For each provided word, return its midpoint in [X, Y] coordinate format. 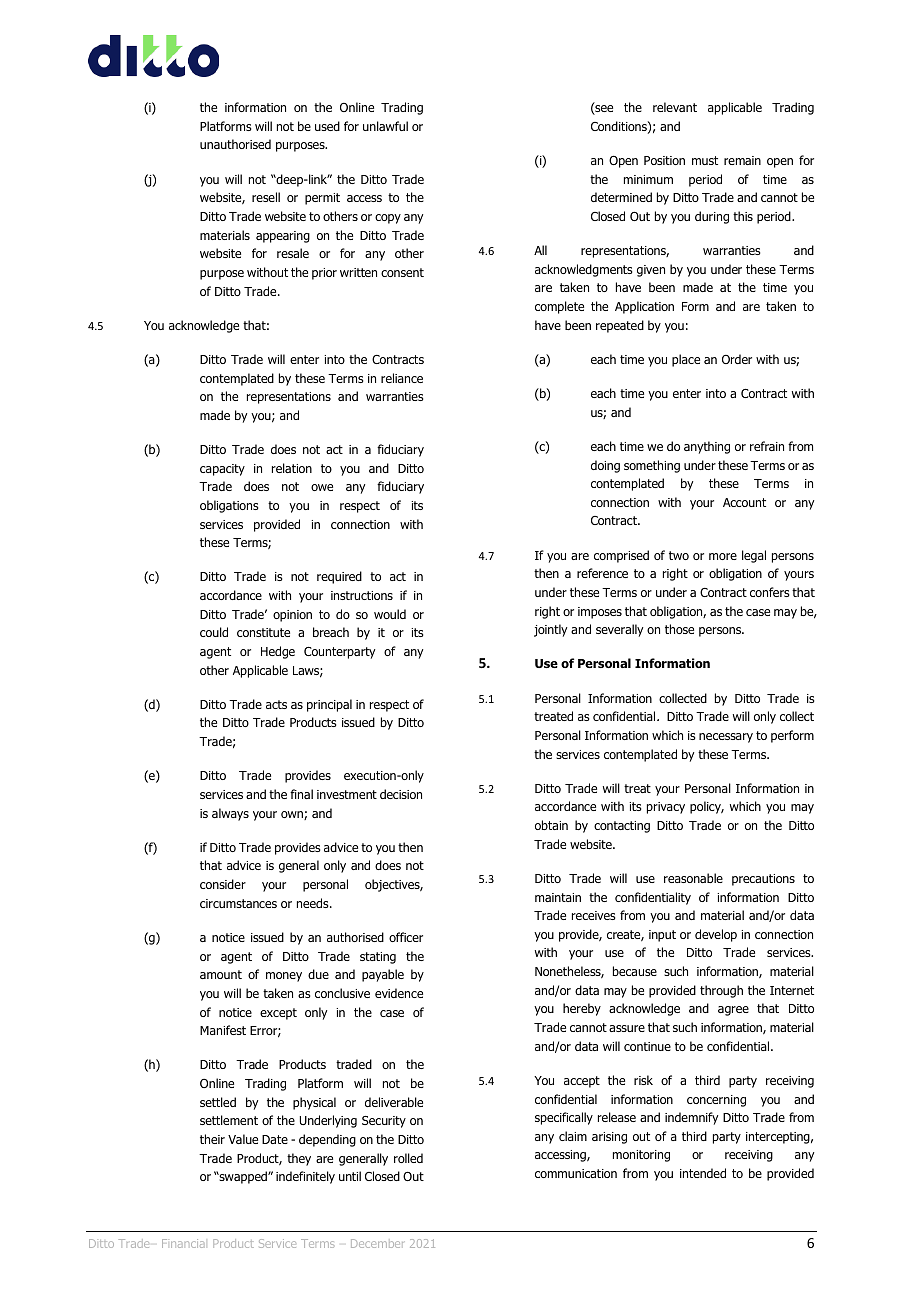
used [327, 126]
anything [707, 447]
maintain [558, 897]
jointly [550, 630]
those [679, 629]
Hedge [278, 652]
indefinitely [305, 1177]
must [705, 160]
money [284, 977]
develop [716, 935]
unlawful [385, 126]
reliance [402, 378]
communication [576, 1173]
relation [292, 468]
